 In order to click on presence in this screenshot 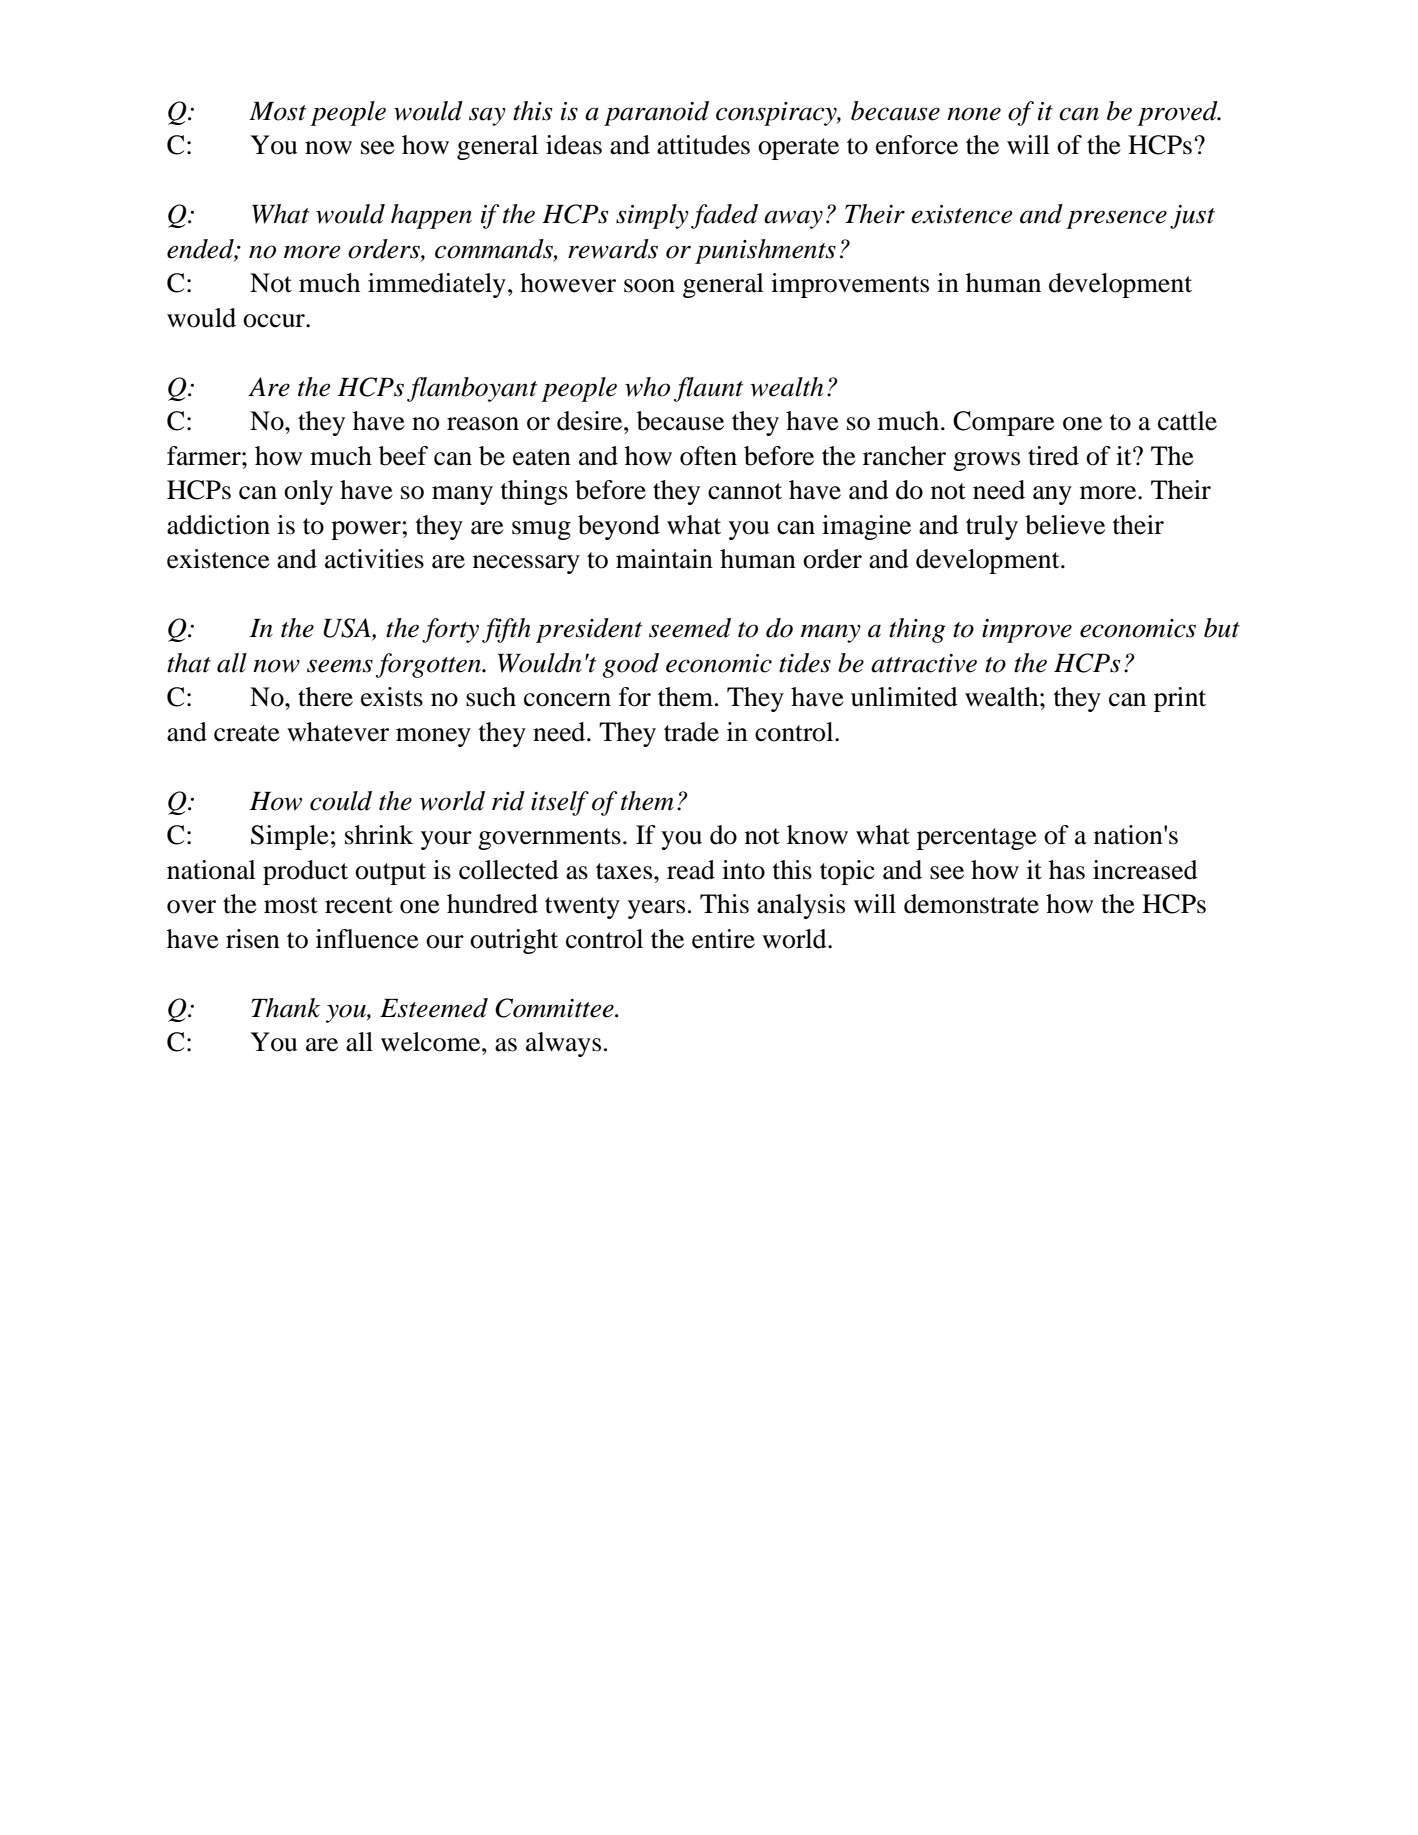, I will do `click(1116, 219)`.
